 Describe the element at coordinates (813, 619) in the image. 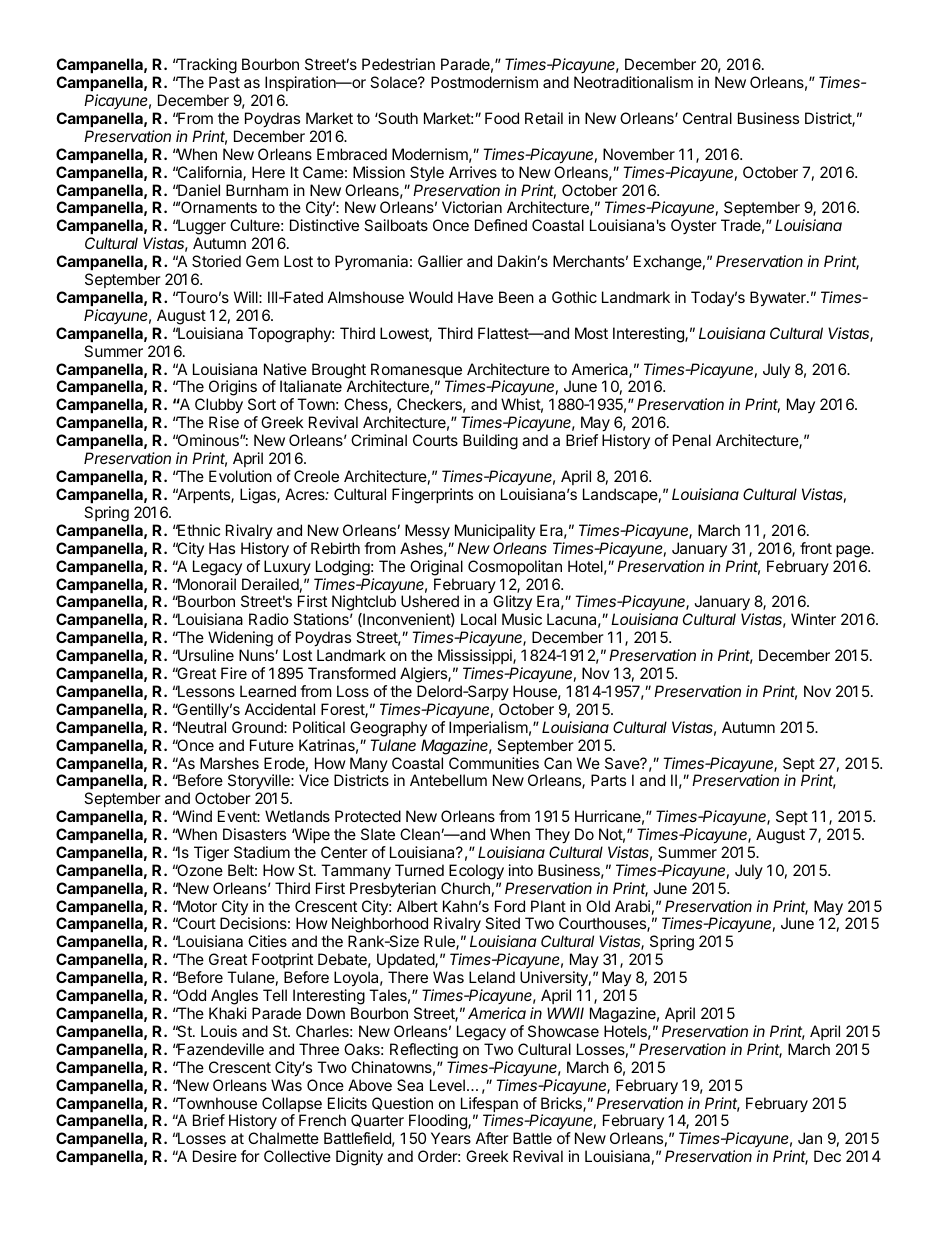

I see `Winter` at that location.
